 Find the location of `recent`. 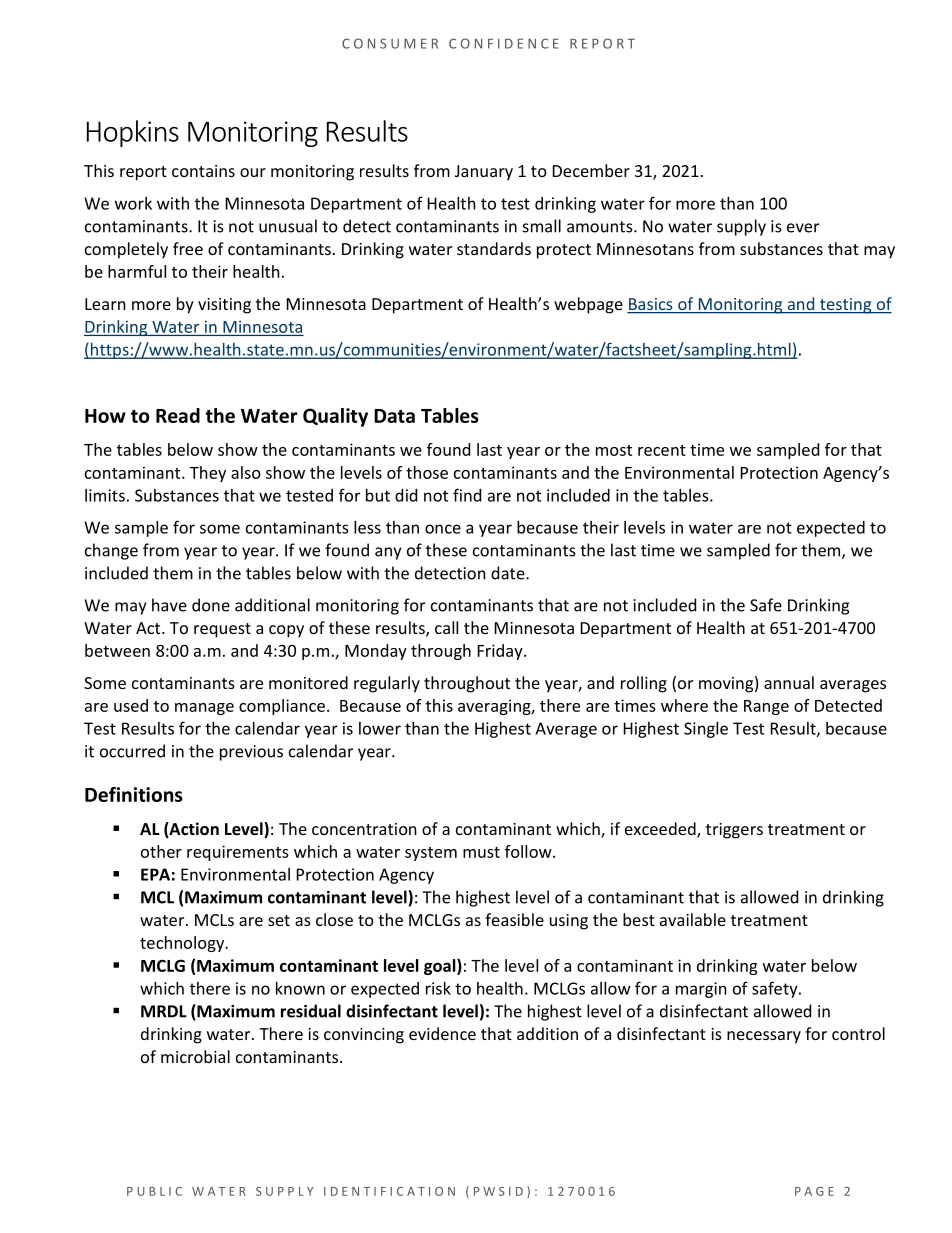

recent is located at coordinates (662, 450).
